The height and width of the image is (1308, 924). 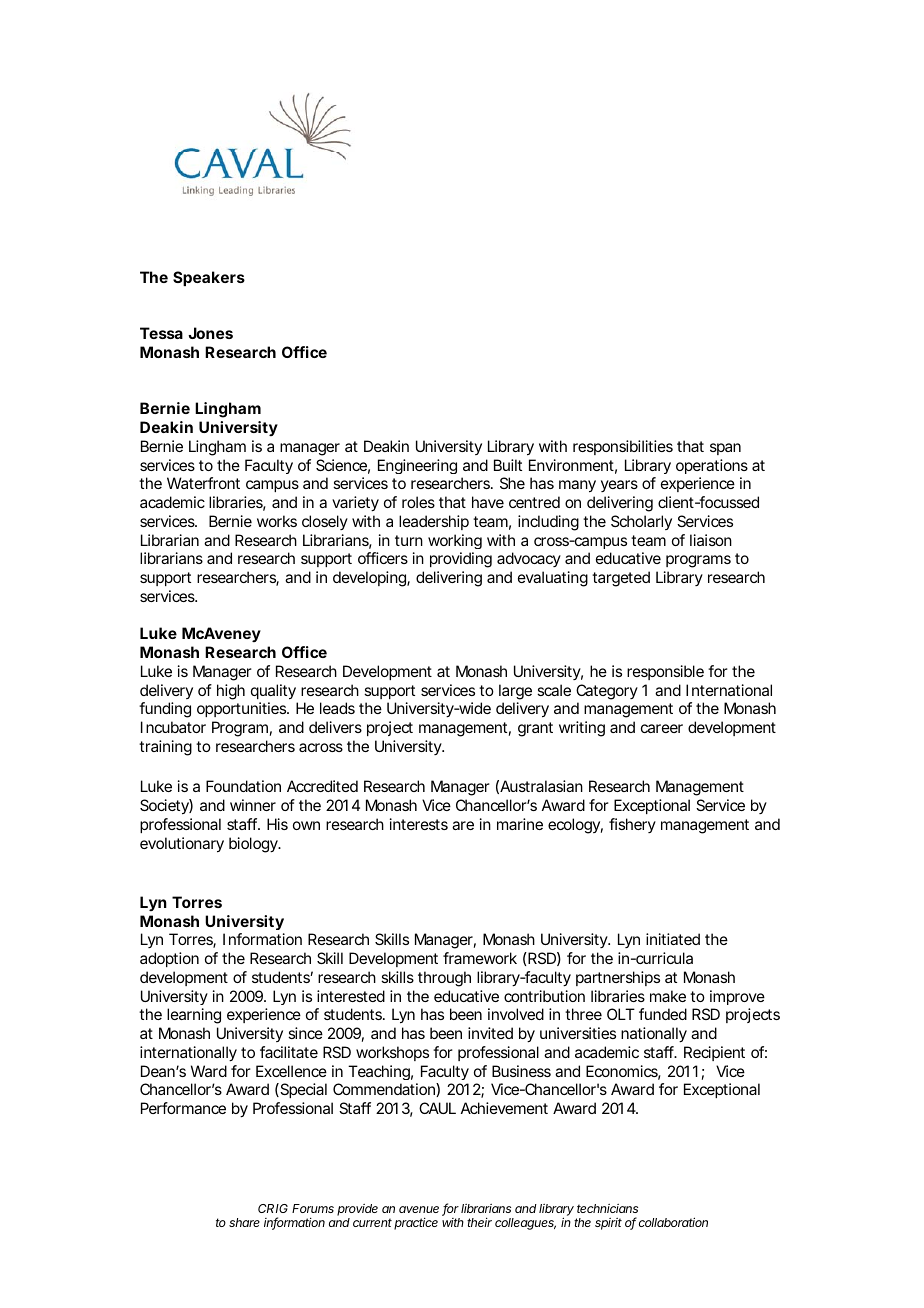 What do you see at coordinates (662, 728) in the image?
I see `career` at bounding box center [662, 728].
